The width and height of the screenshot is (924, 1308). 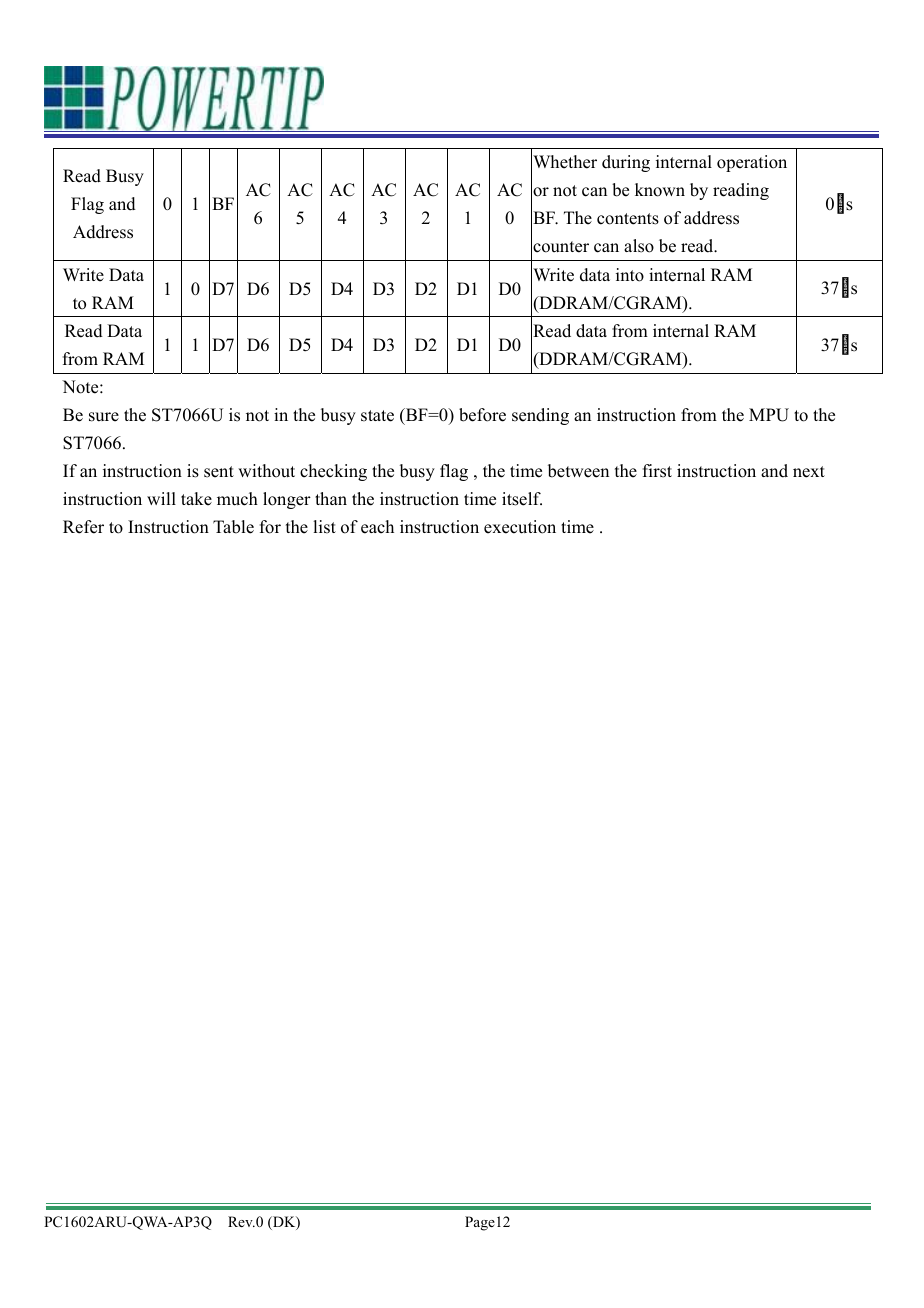 I want to click on known, so click(x=660, y=190).
